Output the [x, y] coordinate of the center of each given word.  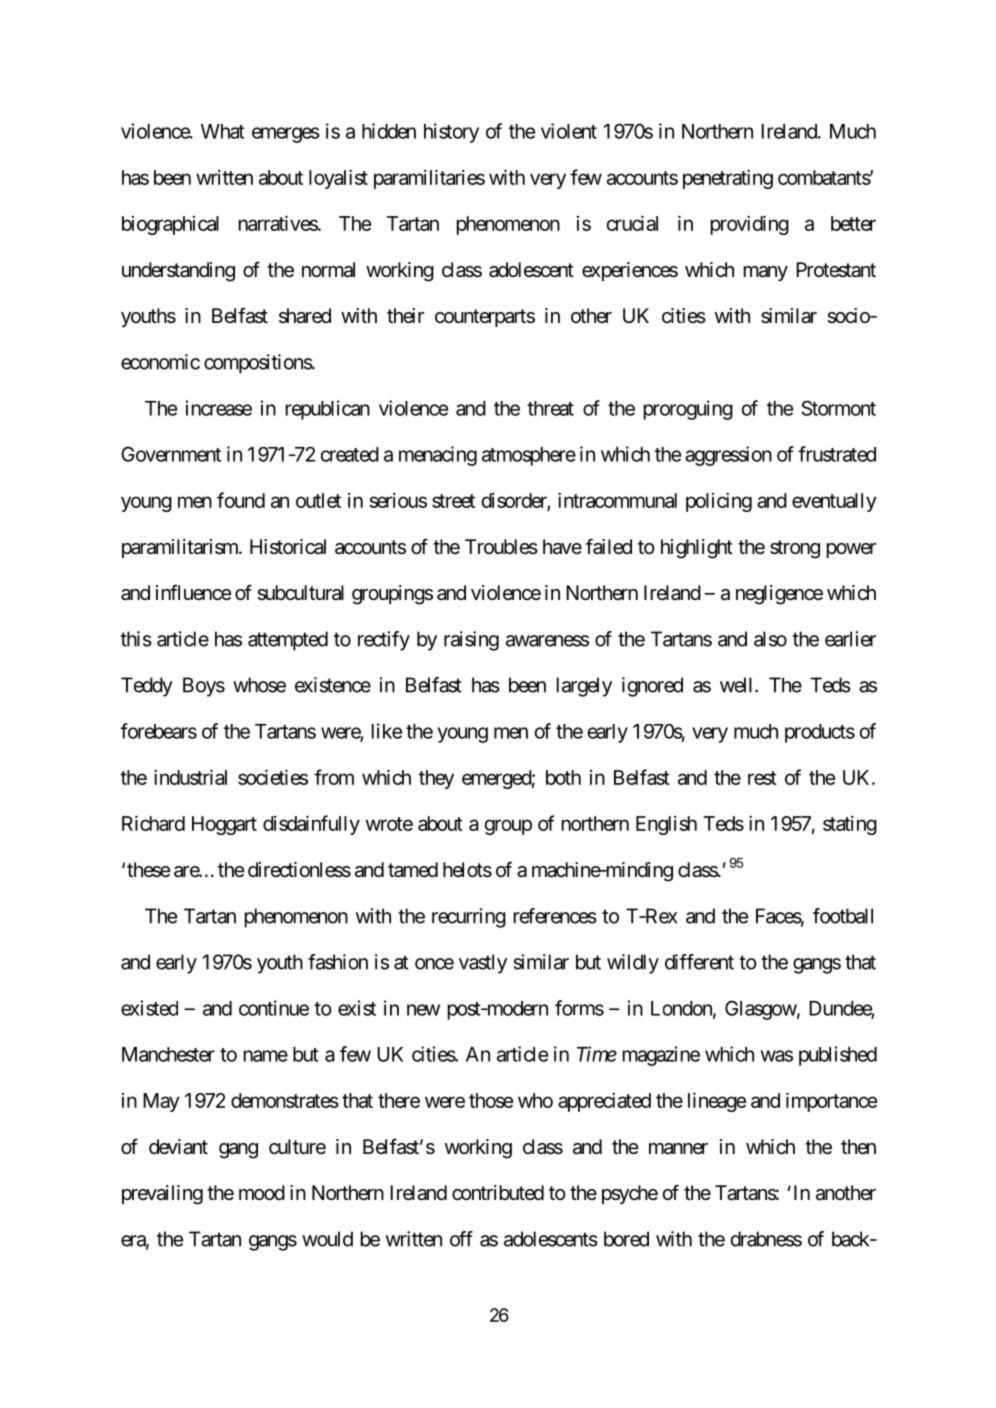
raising [471, 641]
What [222, 131]
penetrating [728, 179]
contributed [498, 1193]
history [451, 133]
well [738, 685]
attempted [288, 641]
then [858, 1146]
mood [262, 1192]
